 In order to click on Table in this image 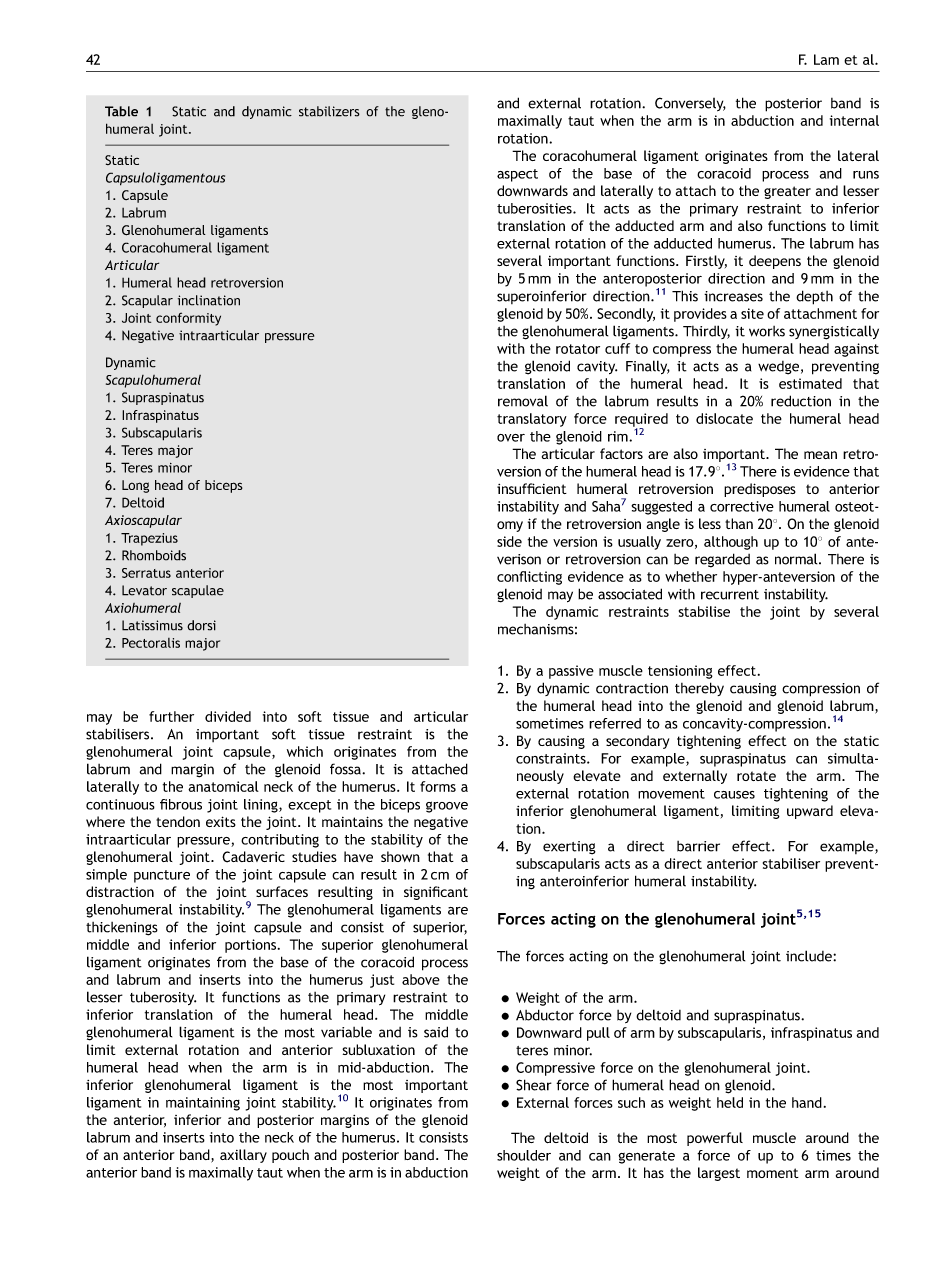, I will do `click(121, 111)`.
